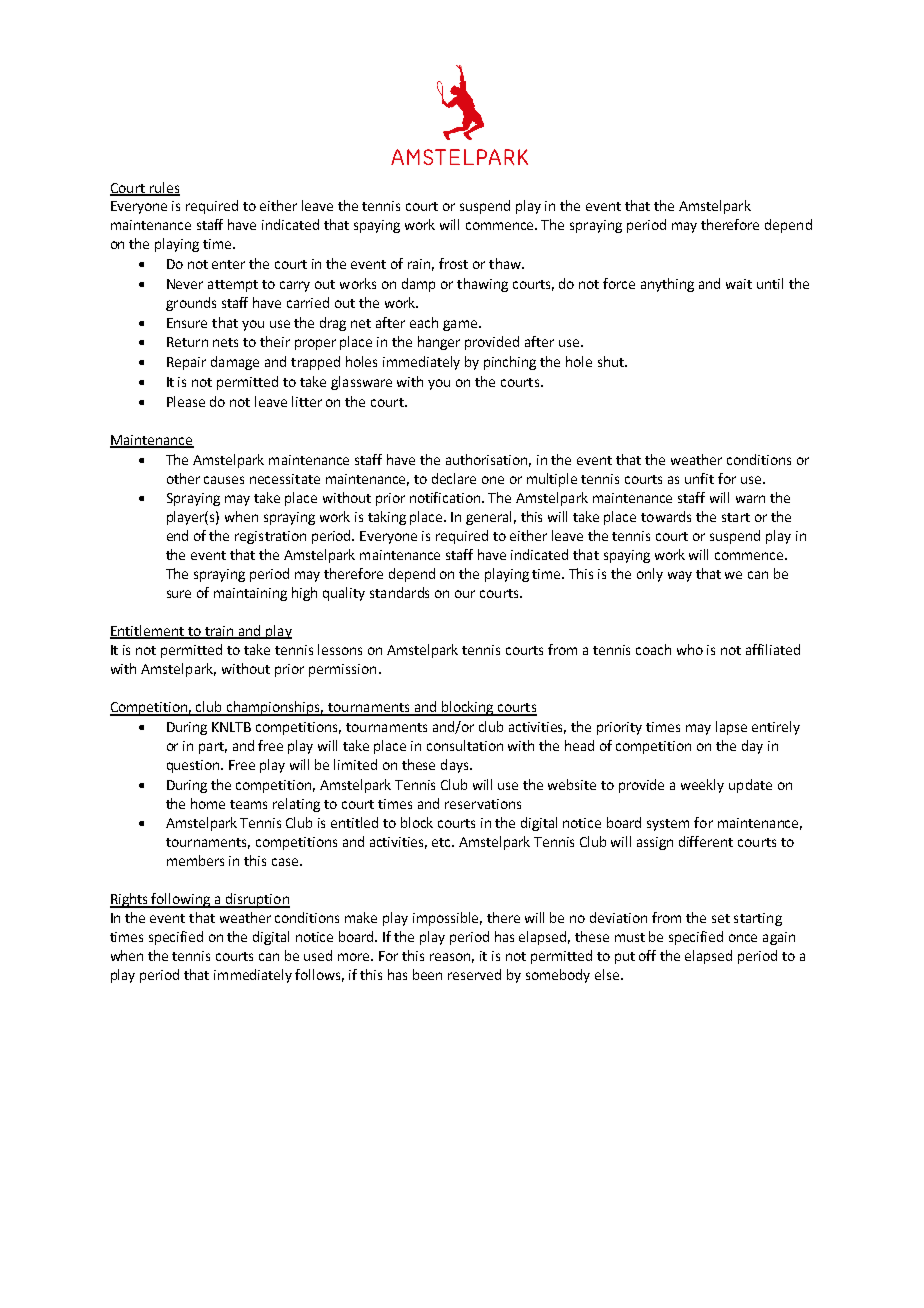 The width and height of the screenshot is (924, 1308). Describe the element at coordinates (224, 480) in the screenshot. I see `causes` at that location.
